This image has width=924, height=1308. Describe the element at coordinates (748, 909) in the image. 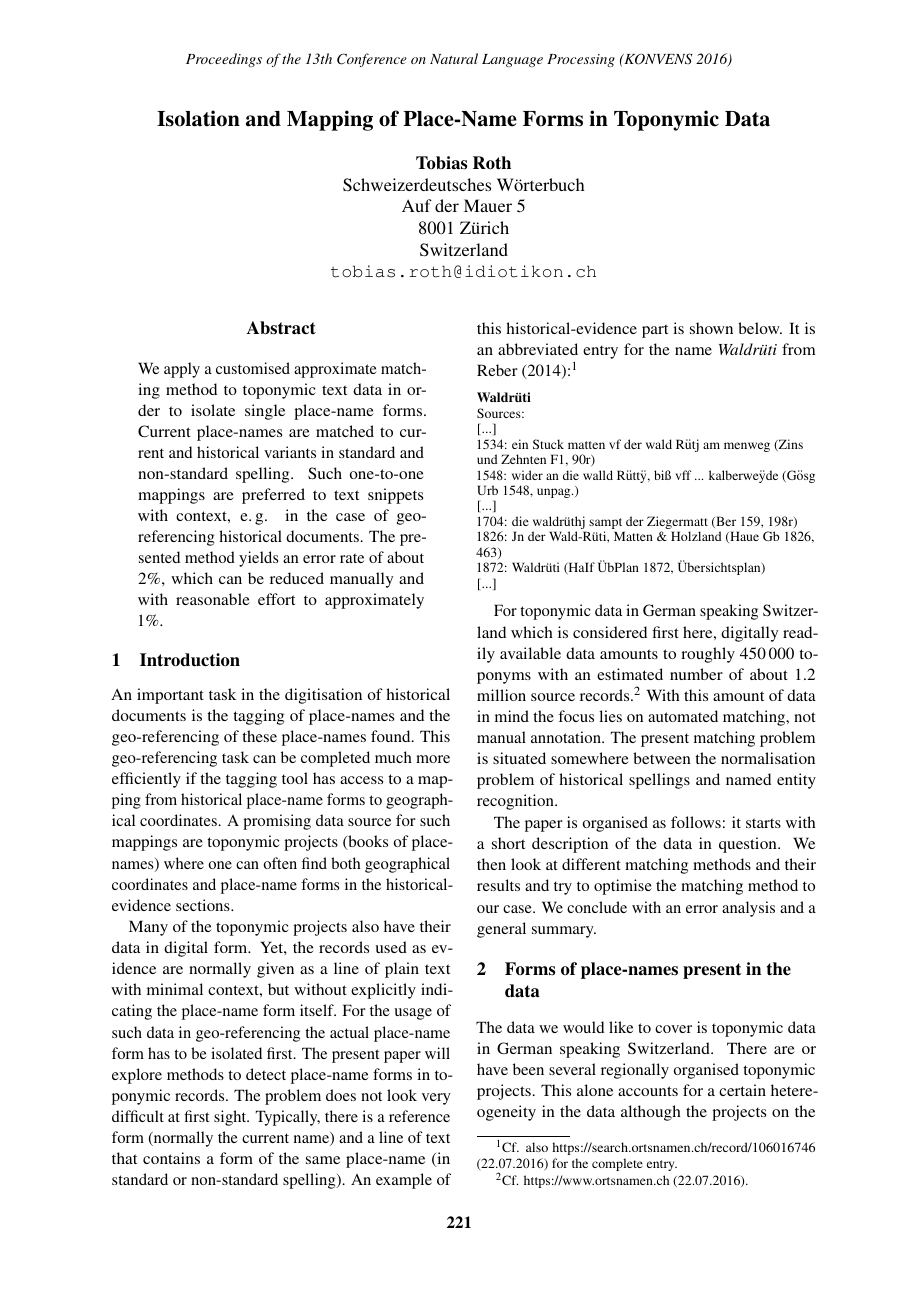

I see `analysis` at that location.
